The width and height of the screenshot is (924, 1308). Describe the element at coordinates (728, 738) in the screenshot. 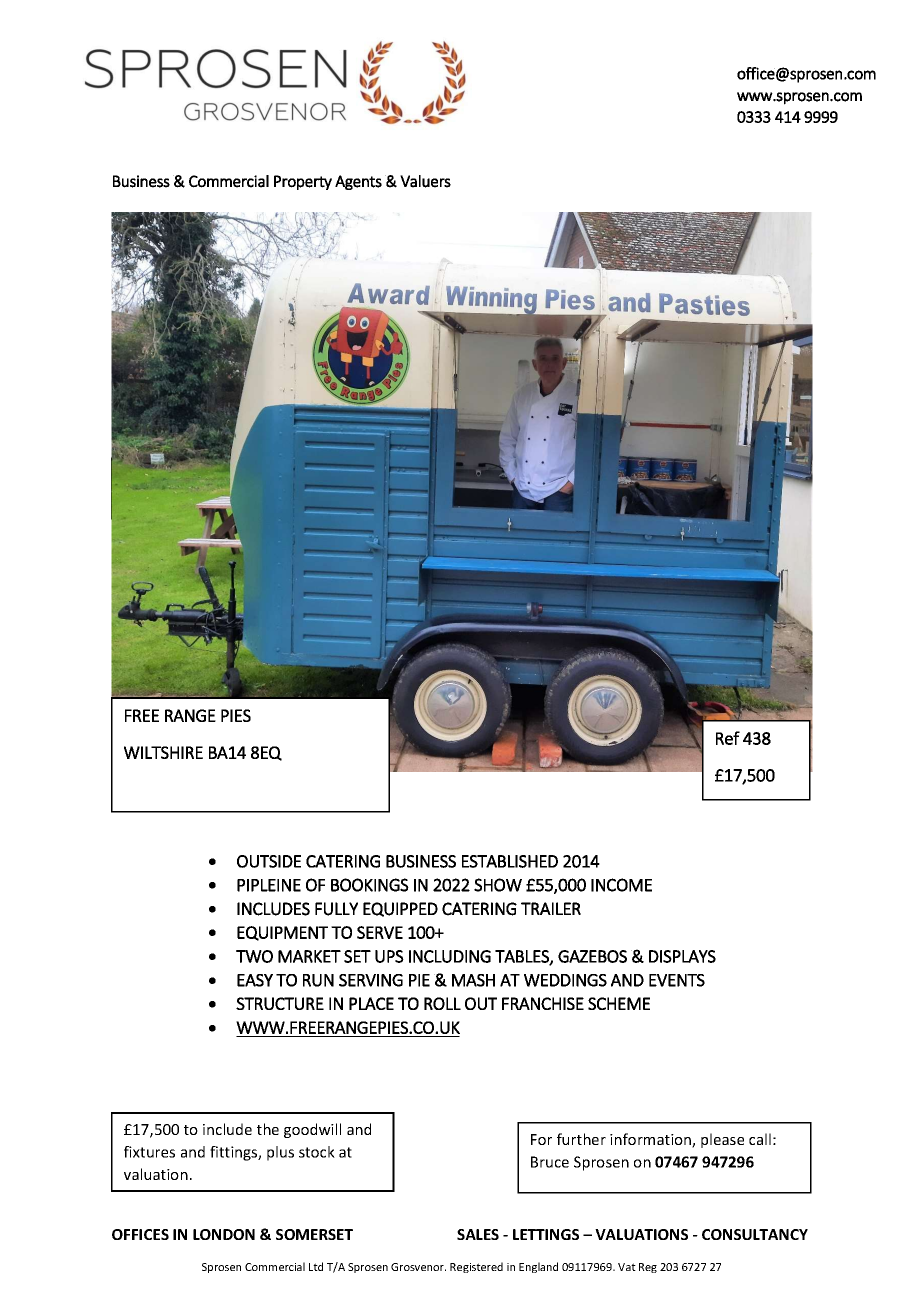

I see `Ref` at that location.
